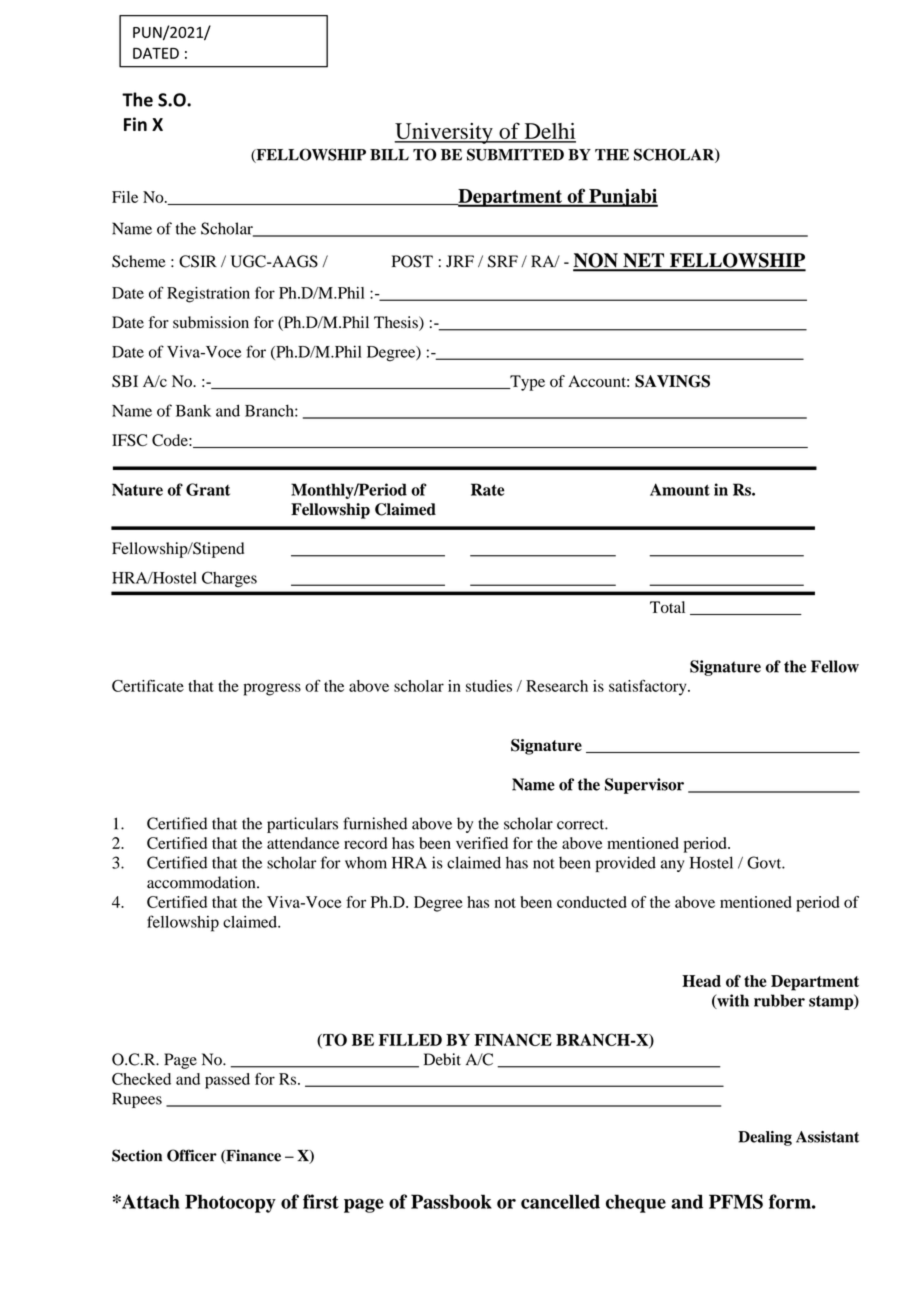 The width and height of the image is (924, 1308). I want to click on verified, so click(482, 843).
